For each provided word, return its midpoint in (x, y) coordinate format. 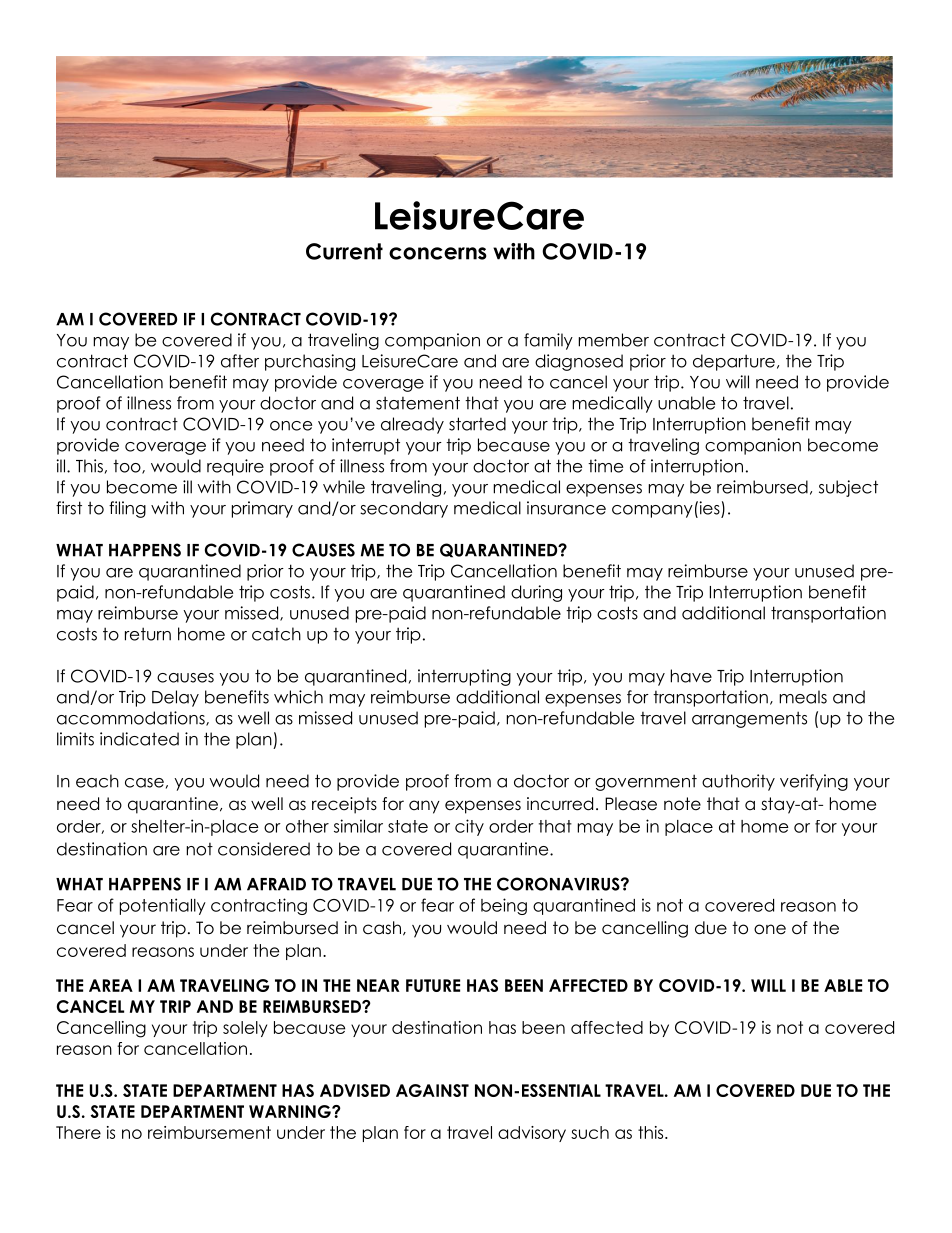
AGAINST (432, 1090)
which (298, 697)
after (240, 361)
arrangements (749, 719)
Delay (175, 698)
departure (734, 362)
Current (344, 251)
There (78, 1132)
